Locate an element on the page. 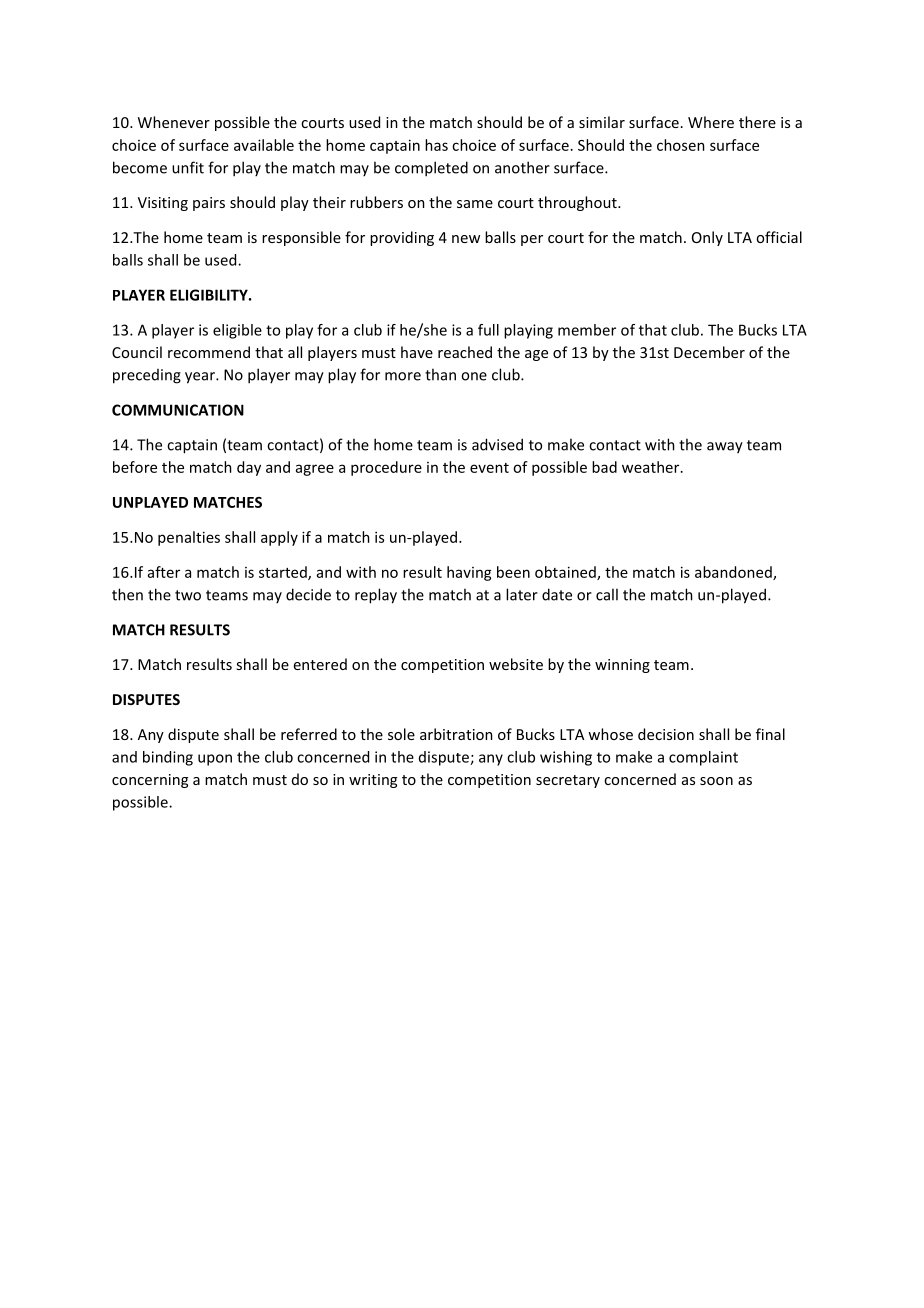 This image has width=924, height=1308. eligible is located at coordinates (237, 331).
